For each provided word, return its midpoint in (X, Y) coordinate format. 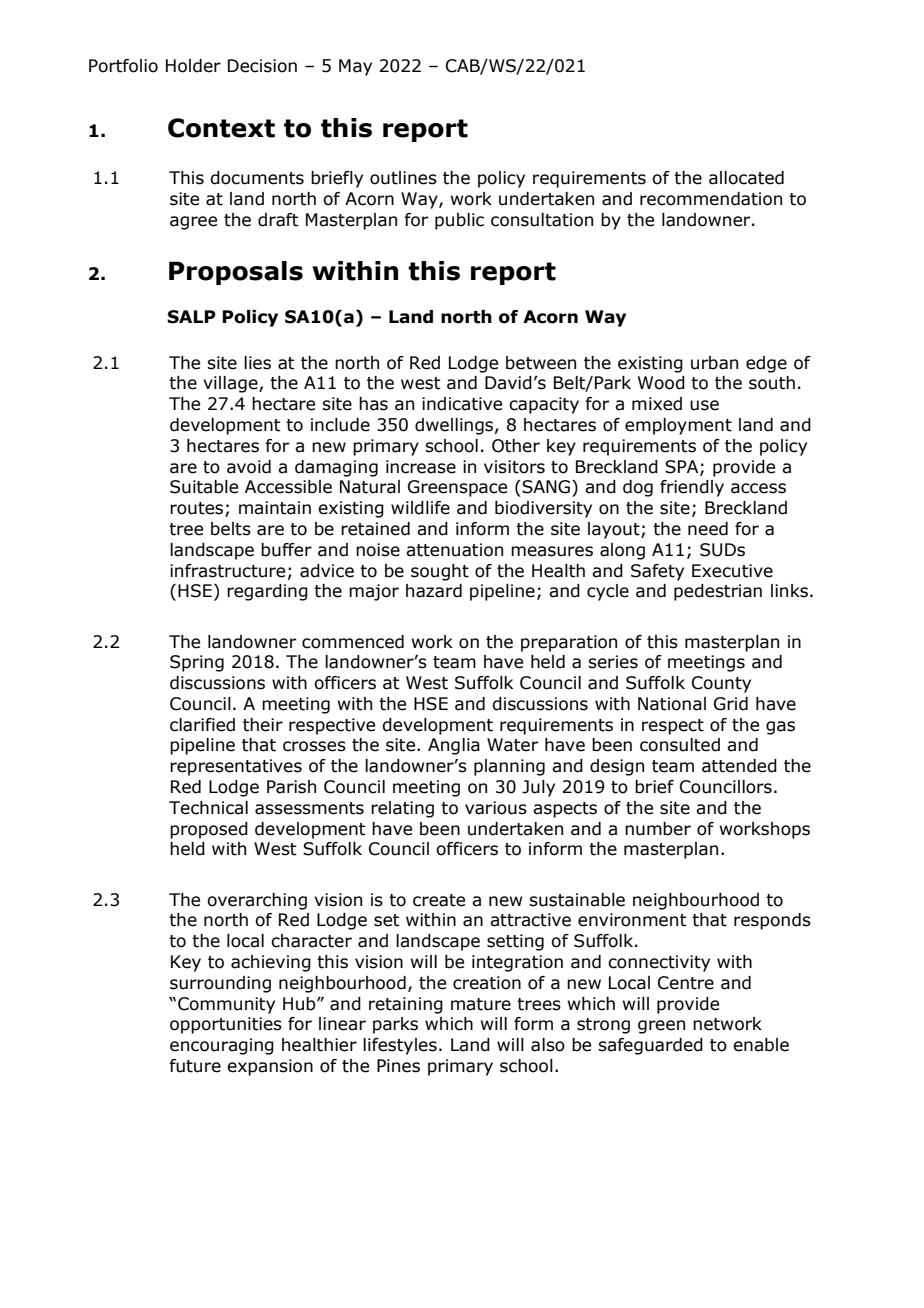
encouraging (222, 1046)
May (355, 67)
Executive (732, 571)
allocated (746, 178)
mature (481, 1004)
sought (440, 572)
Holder (193, 66)
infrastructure (227, 571)
